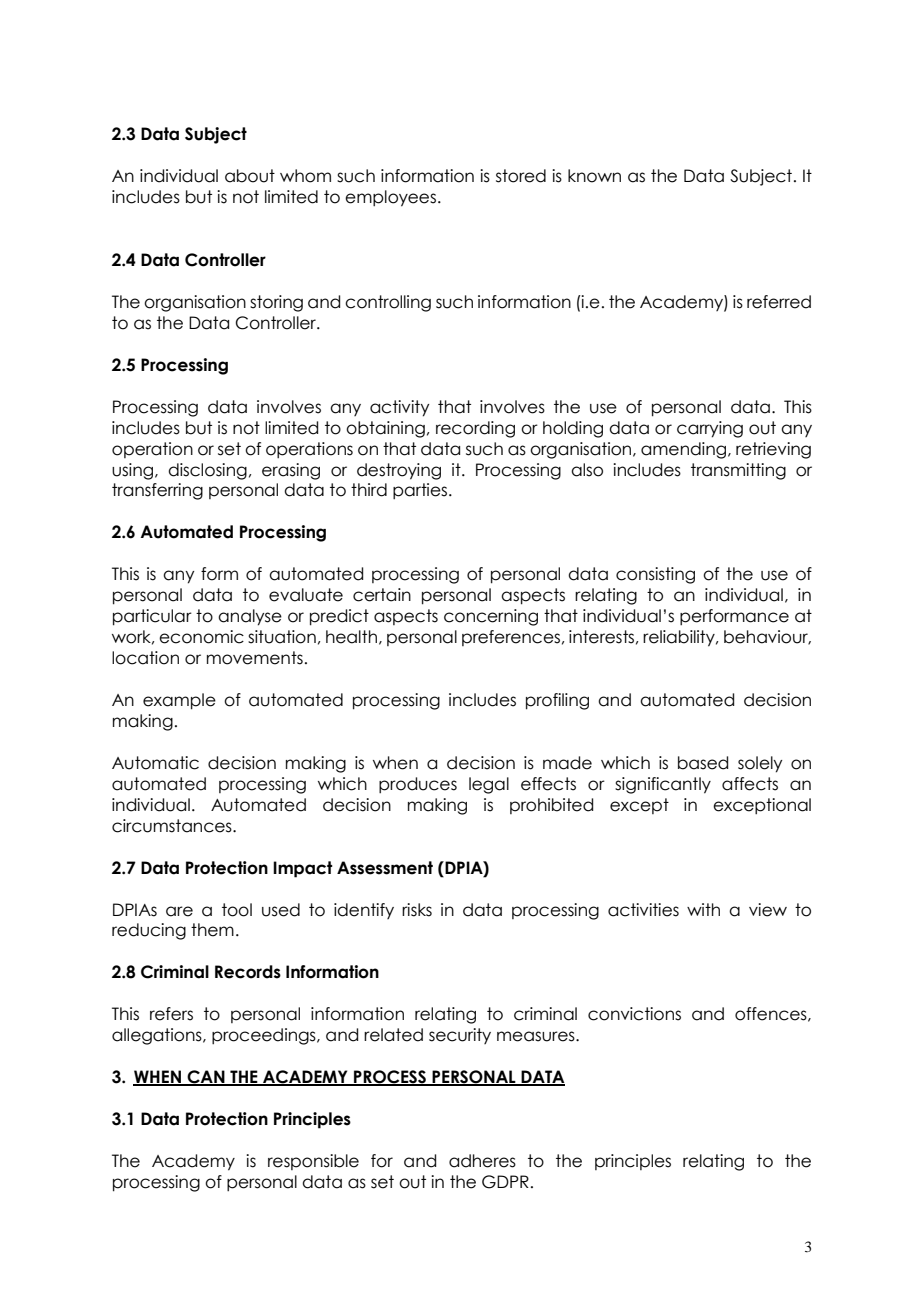 This document has height=1308, width=924. Describe the element at coordinates (392, 198) in the document. I see `employees` at that location.
